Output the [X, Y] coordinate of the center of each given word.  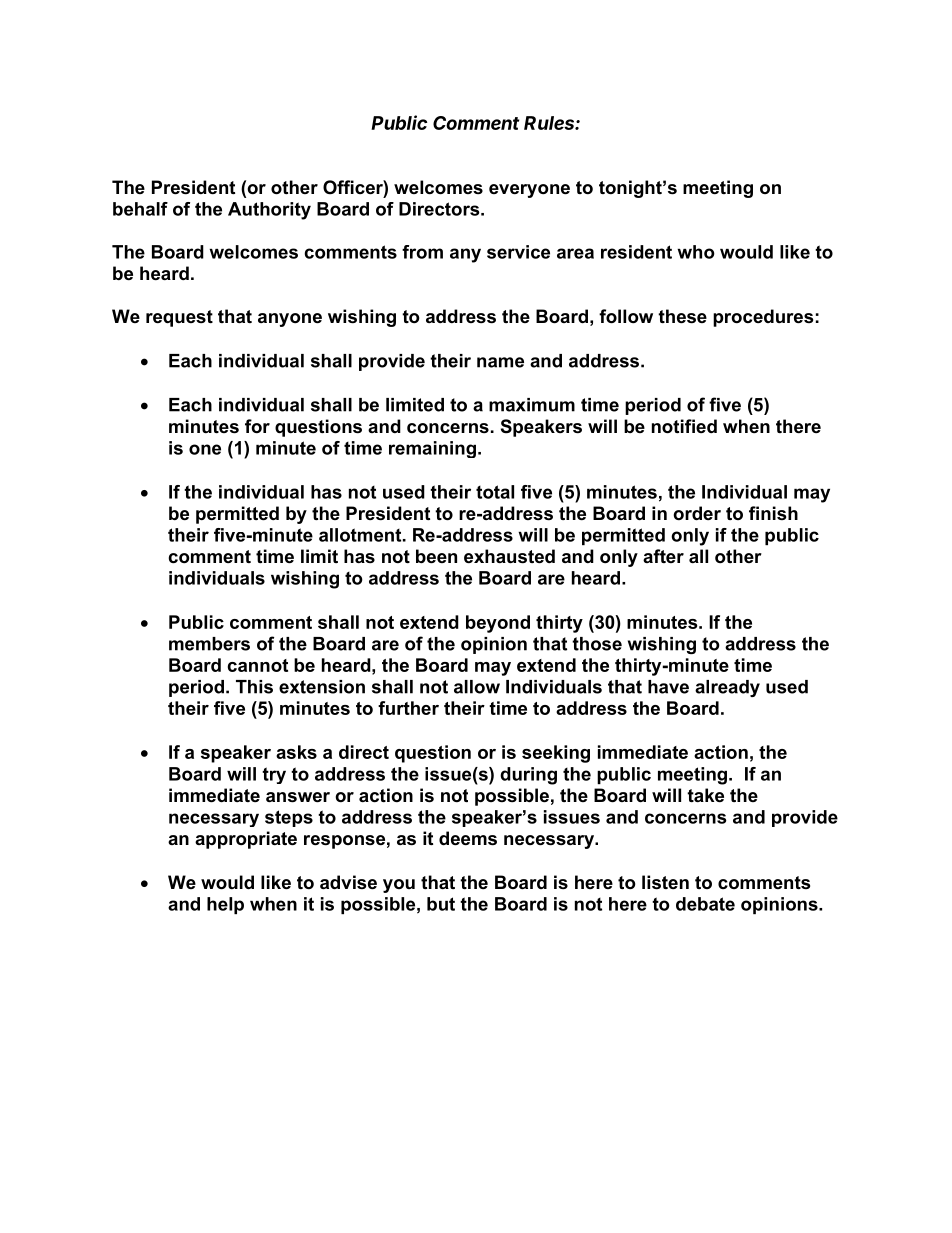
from [422, 252]
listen [665, 882]
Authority [269, 211]
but [441, 904]
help [225, 905]
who [696, 252]
